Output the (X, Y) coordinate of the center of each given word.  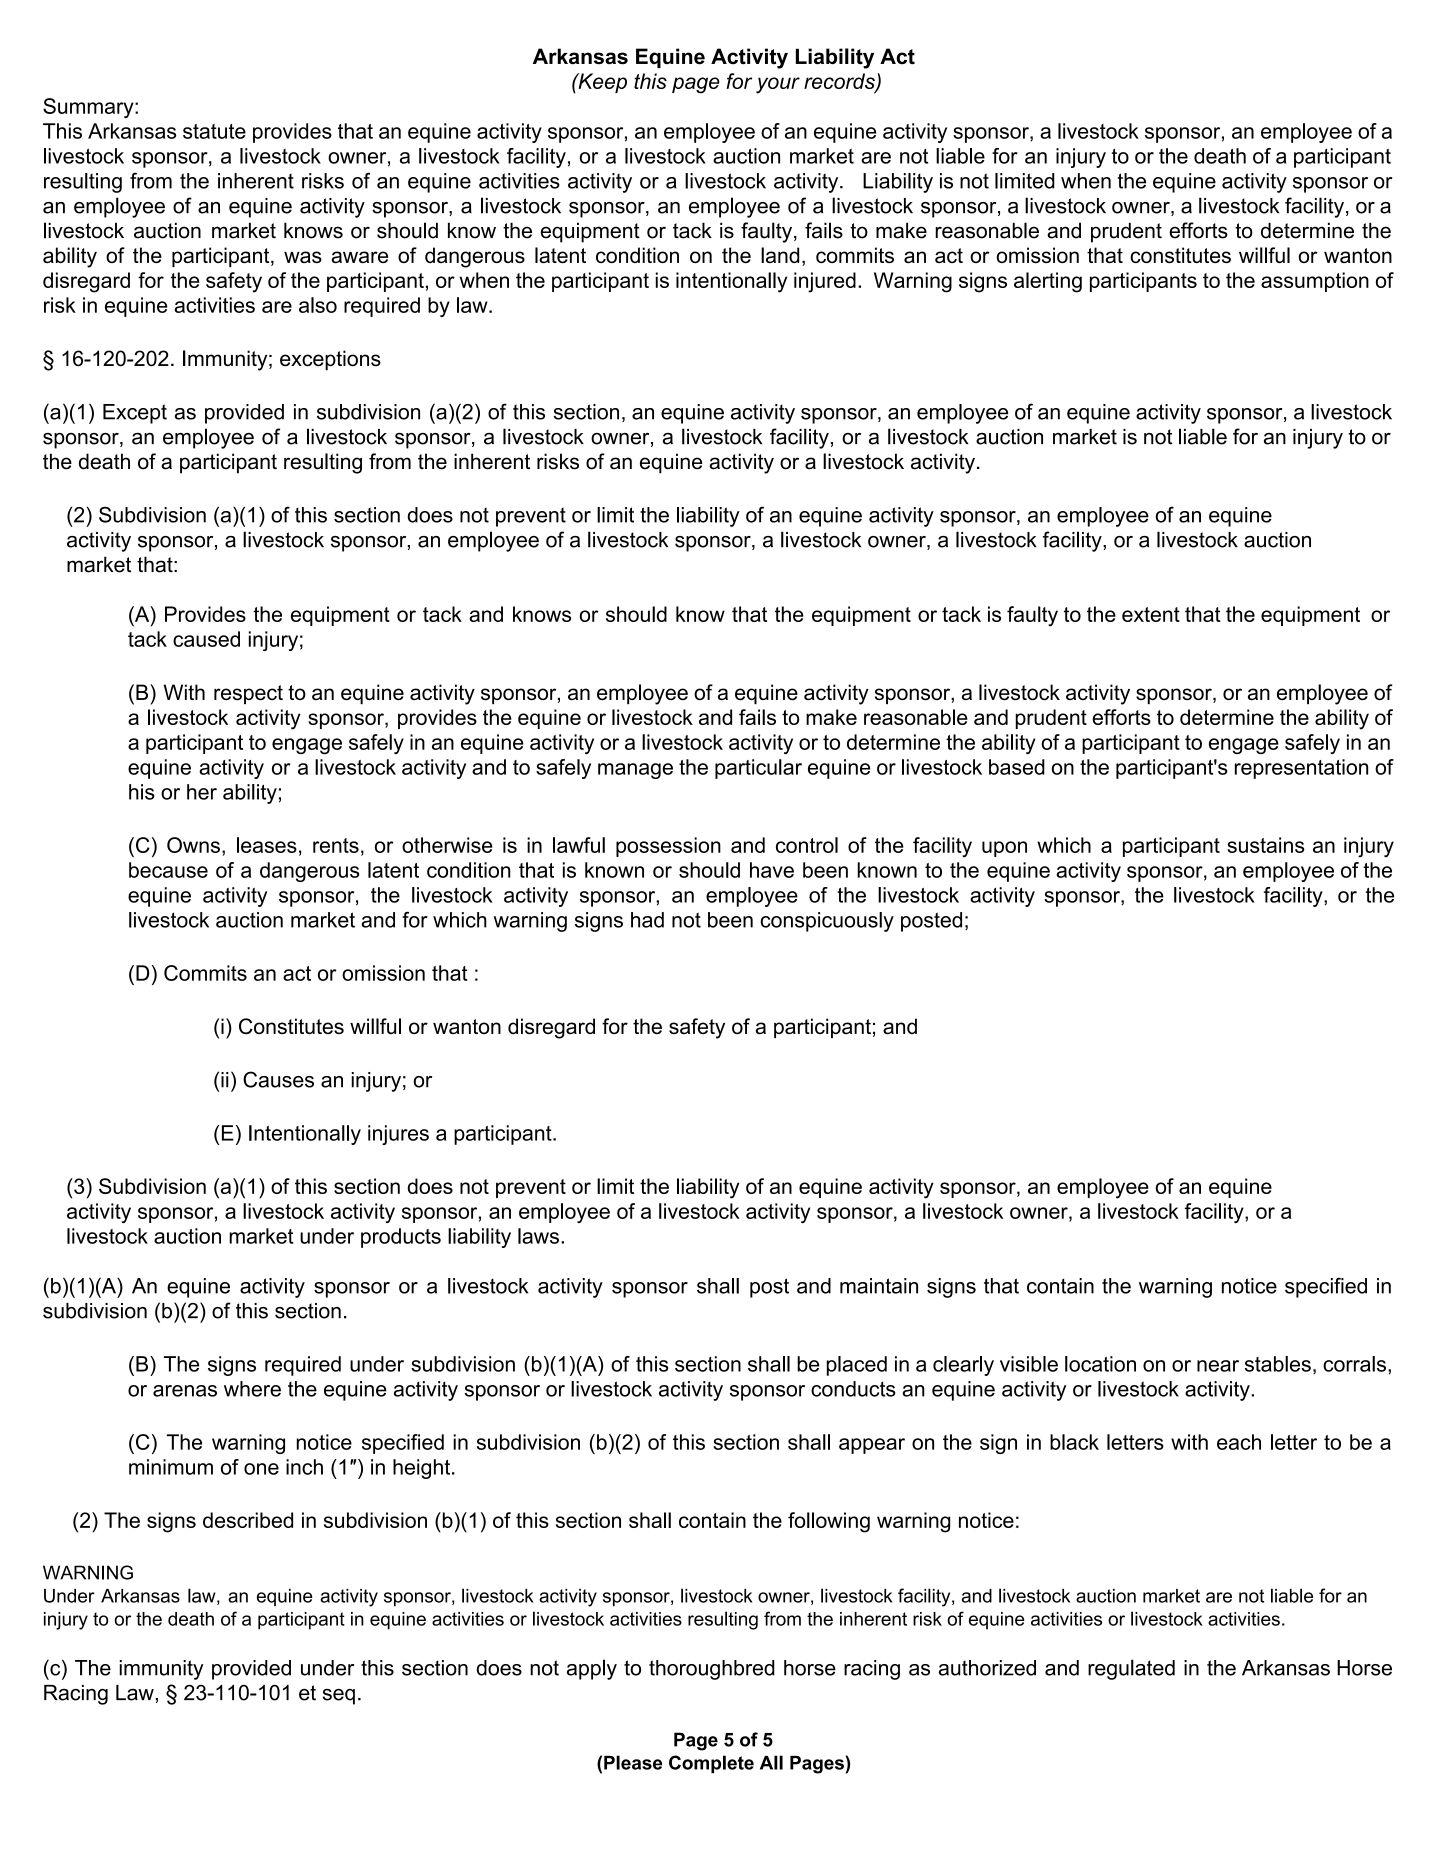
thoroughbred (712, 1670)
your (778, 85)
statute (214, 131)
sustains (1266, 845)
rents (336, 845)
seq (339, 1697)
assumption (1315, 282)
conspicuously (827, 922)
